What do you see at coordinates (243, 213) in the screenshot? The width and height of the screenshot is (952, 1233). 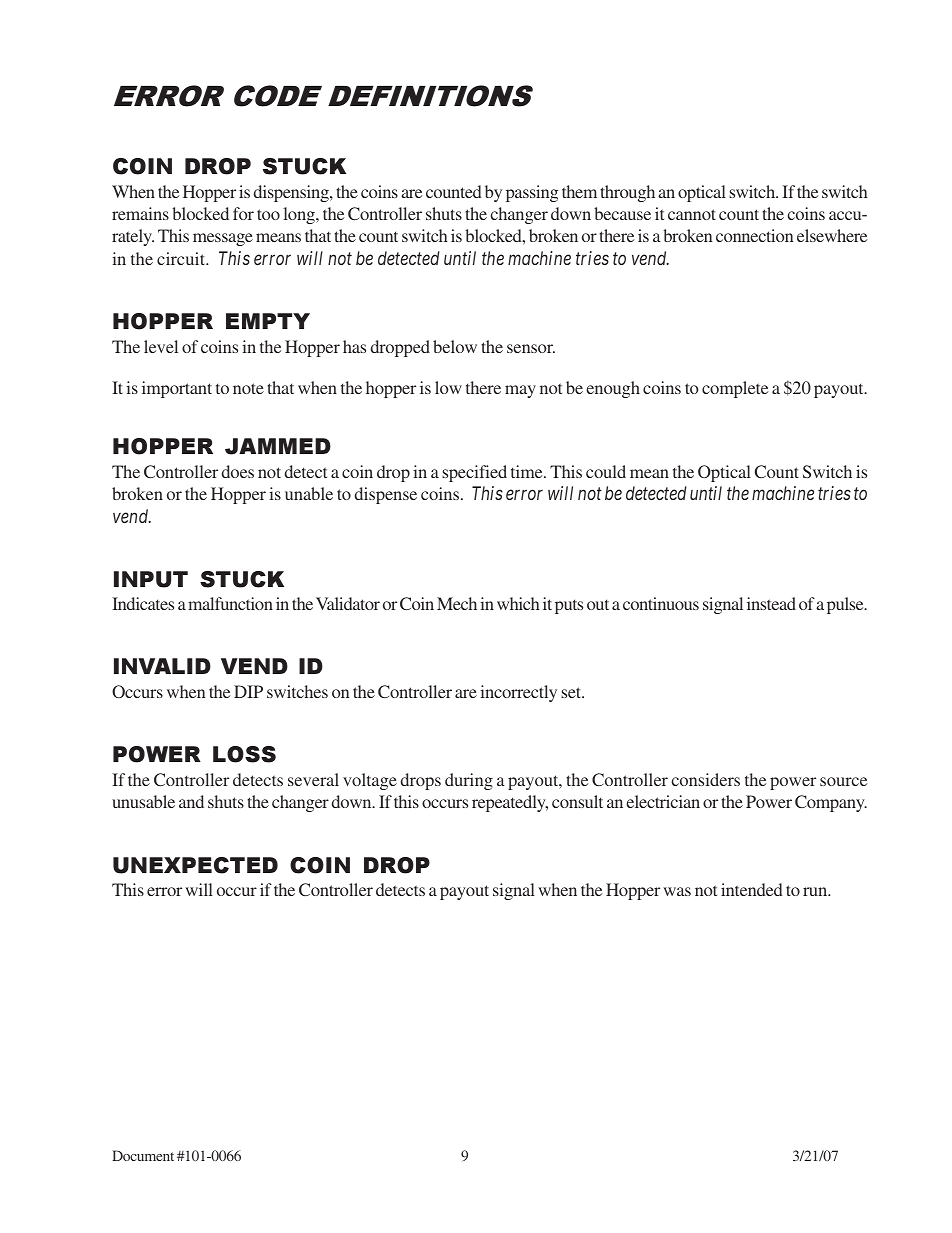 I see `for` at bounding box center [243, 213].
